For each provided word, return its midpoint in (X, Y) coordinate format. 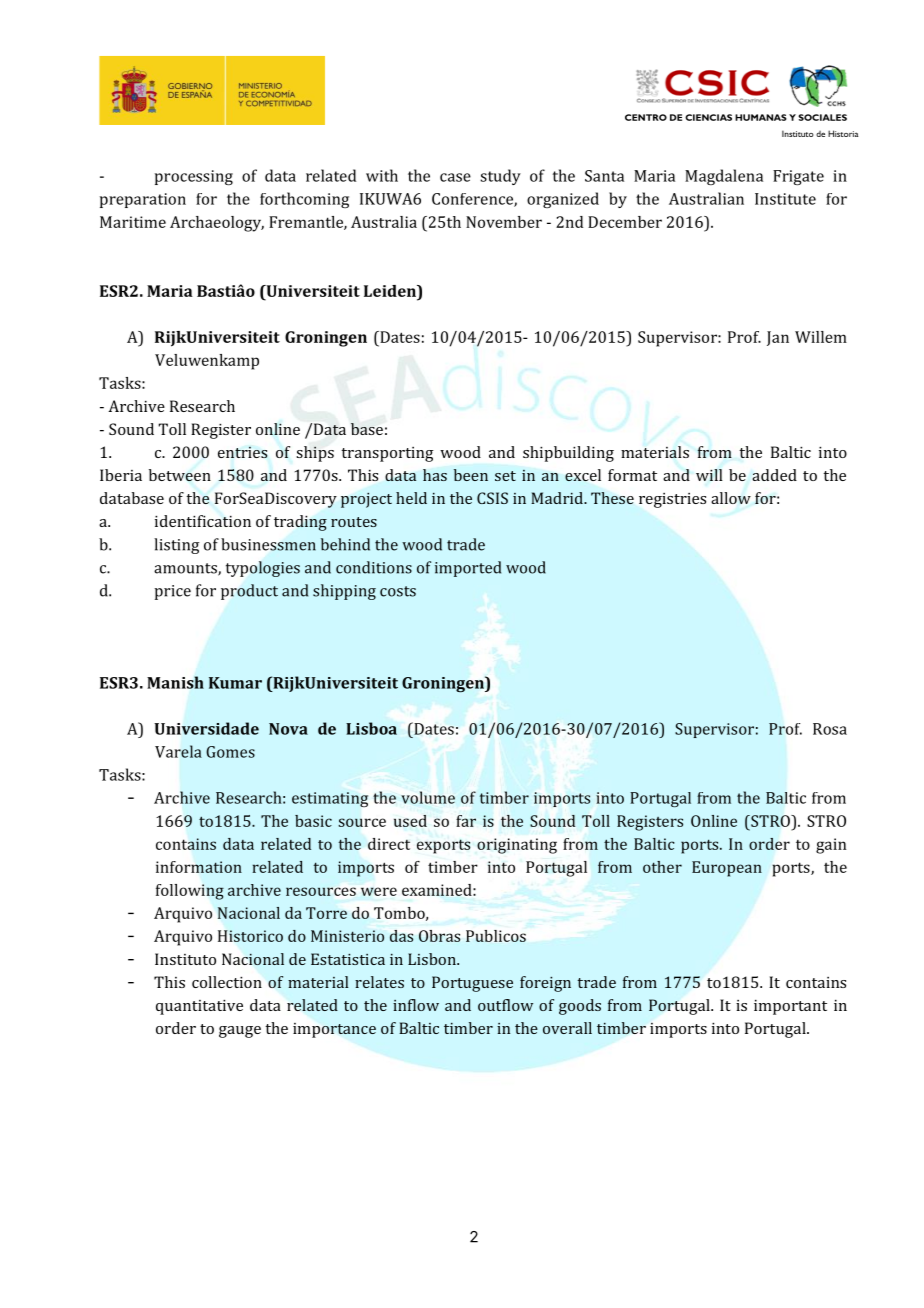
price (172, 592)
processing (194, 177)
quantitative (199, 1007)
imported (468, 569)
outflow (505, 1005)
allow (731, 498)
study (500, 177)
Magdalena (724, 177)
